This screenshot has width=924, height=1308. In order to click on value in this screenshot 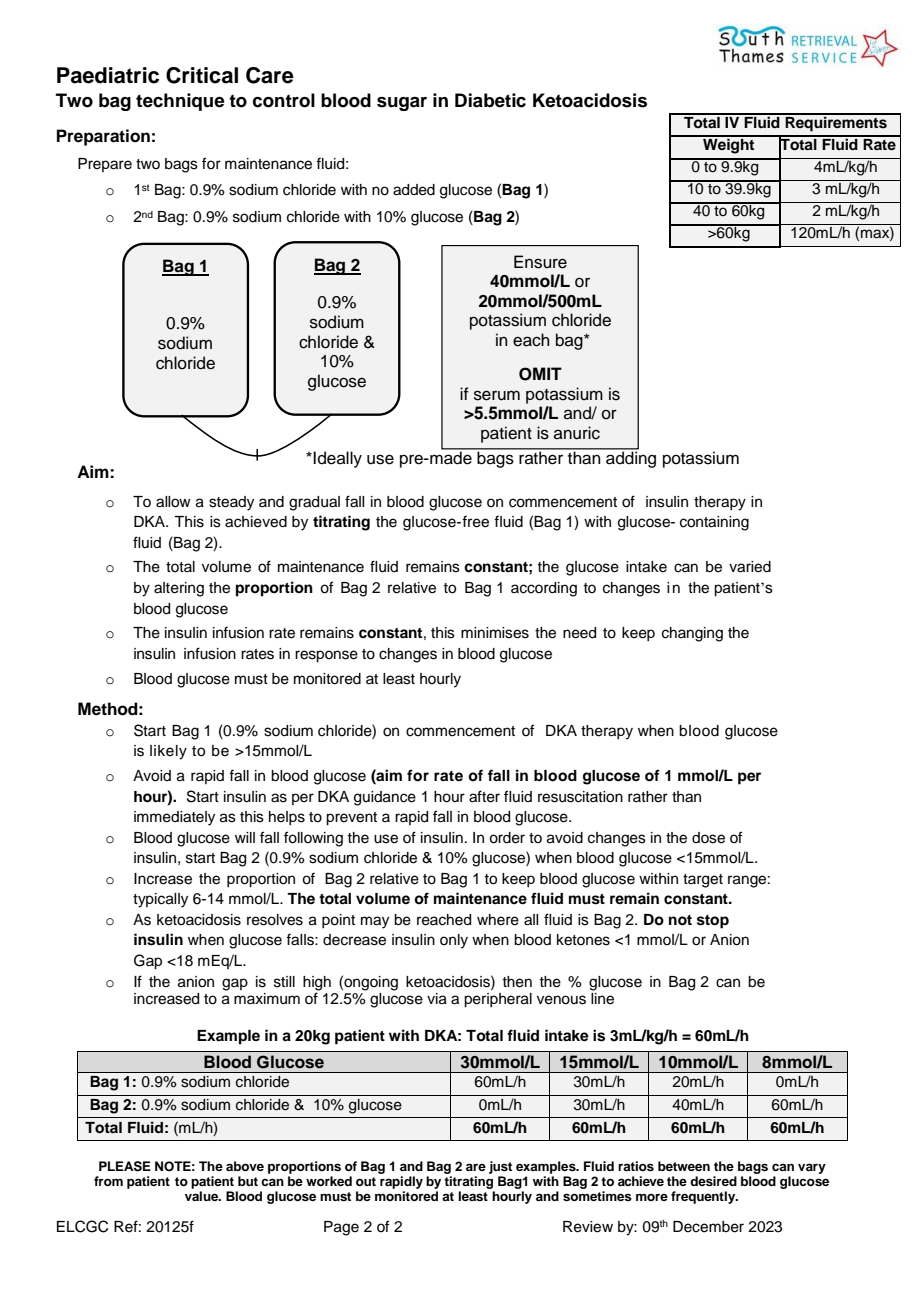, I will do `click(202, 1196)`.
